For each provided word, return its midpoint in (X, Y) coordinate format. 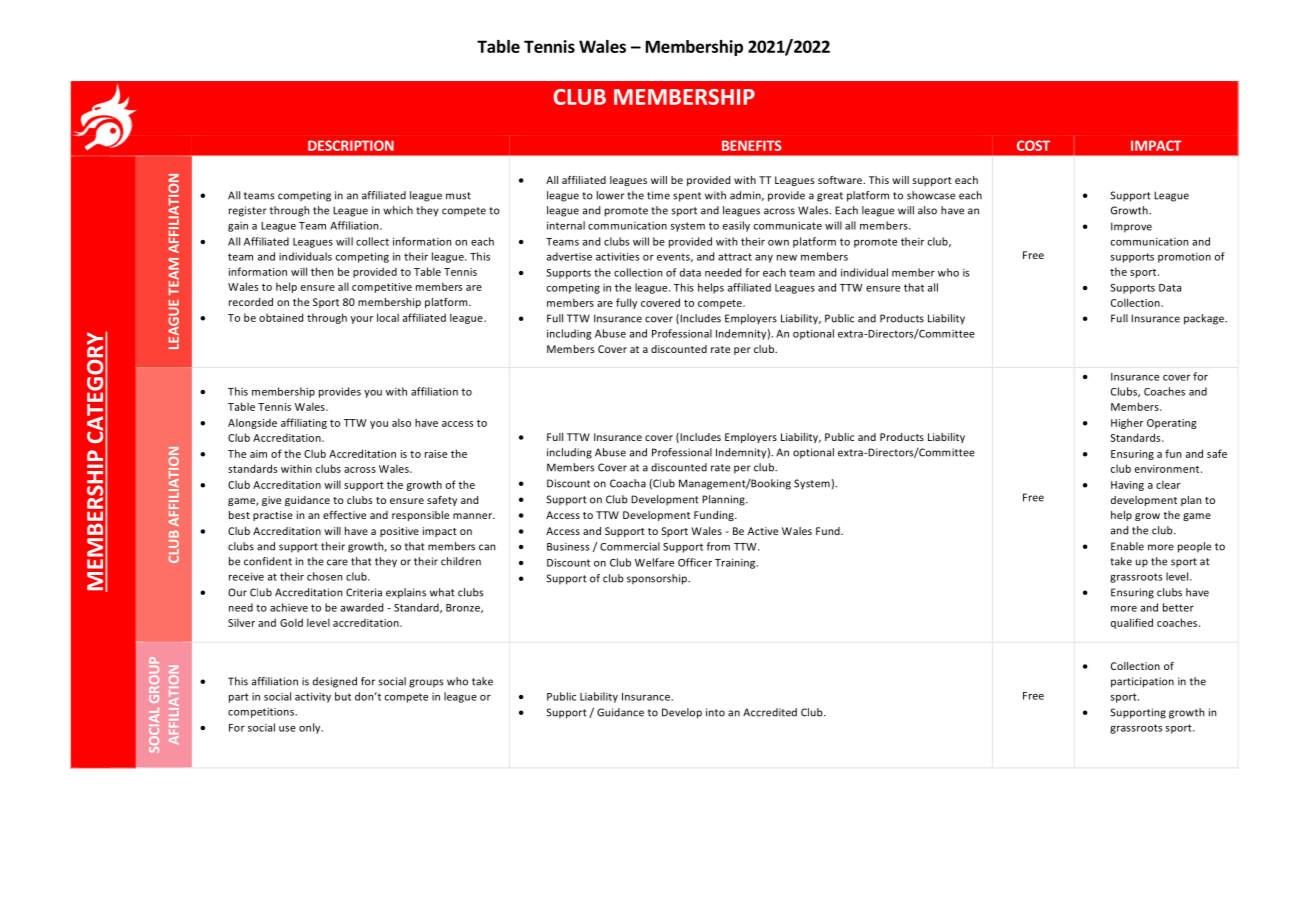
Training (736, 563)
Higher (1127, 423)
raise (436, 454)
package (1205, 319)
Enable (1127, 546)
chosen (324, 576)
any (764, 259)
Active (763, 531)
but (343, 696)
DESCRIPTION (351, 145)
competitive (382, 288)
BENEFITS (752, 145)
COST (1033, 145)
